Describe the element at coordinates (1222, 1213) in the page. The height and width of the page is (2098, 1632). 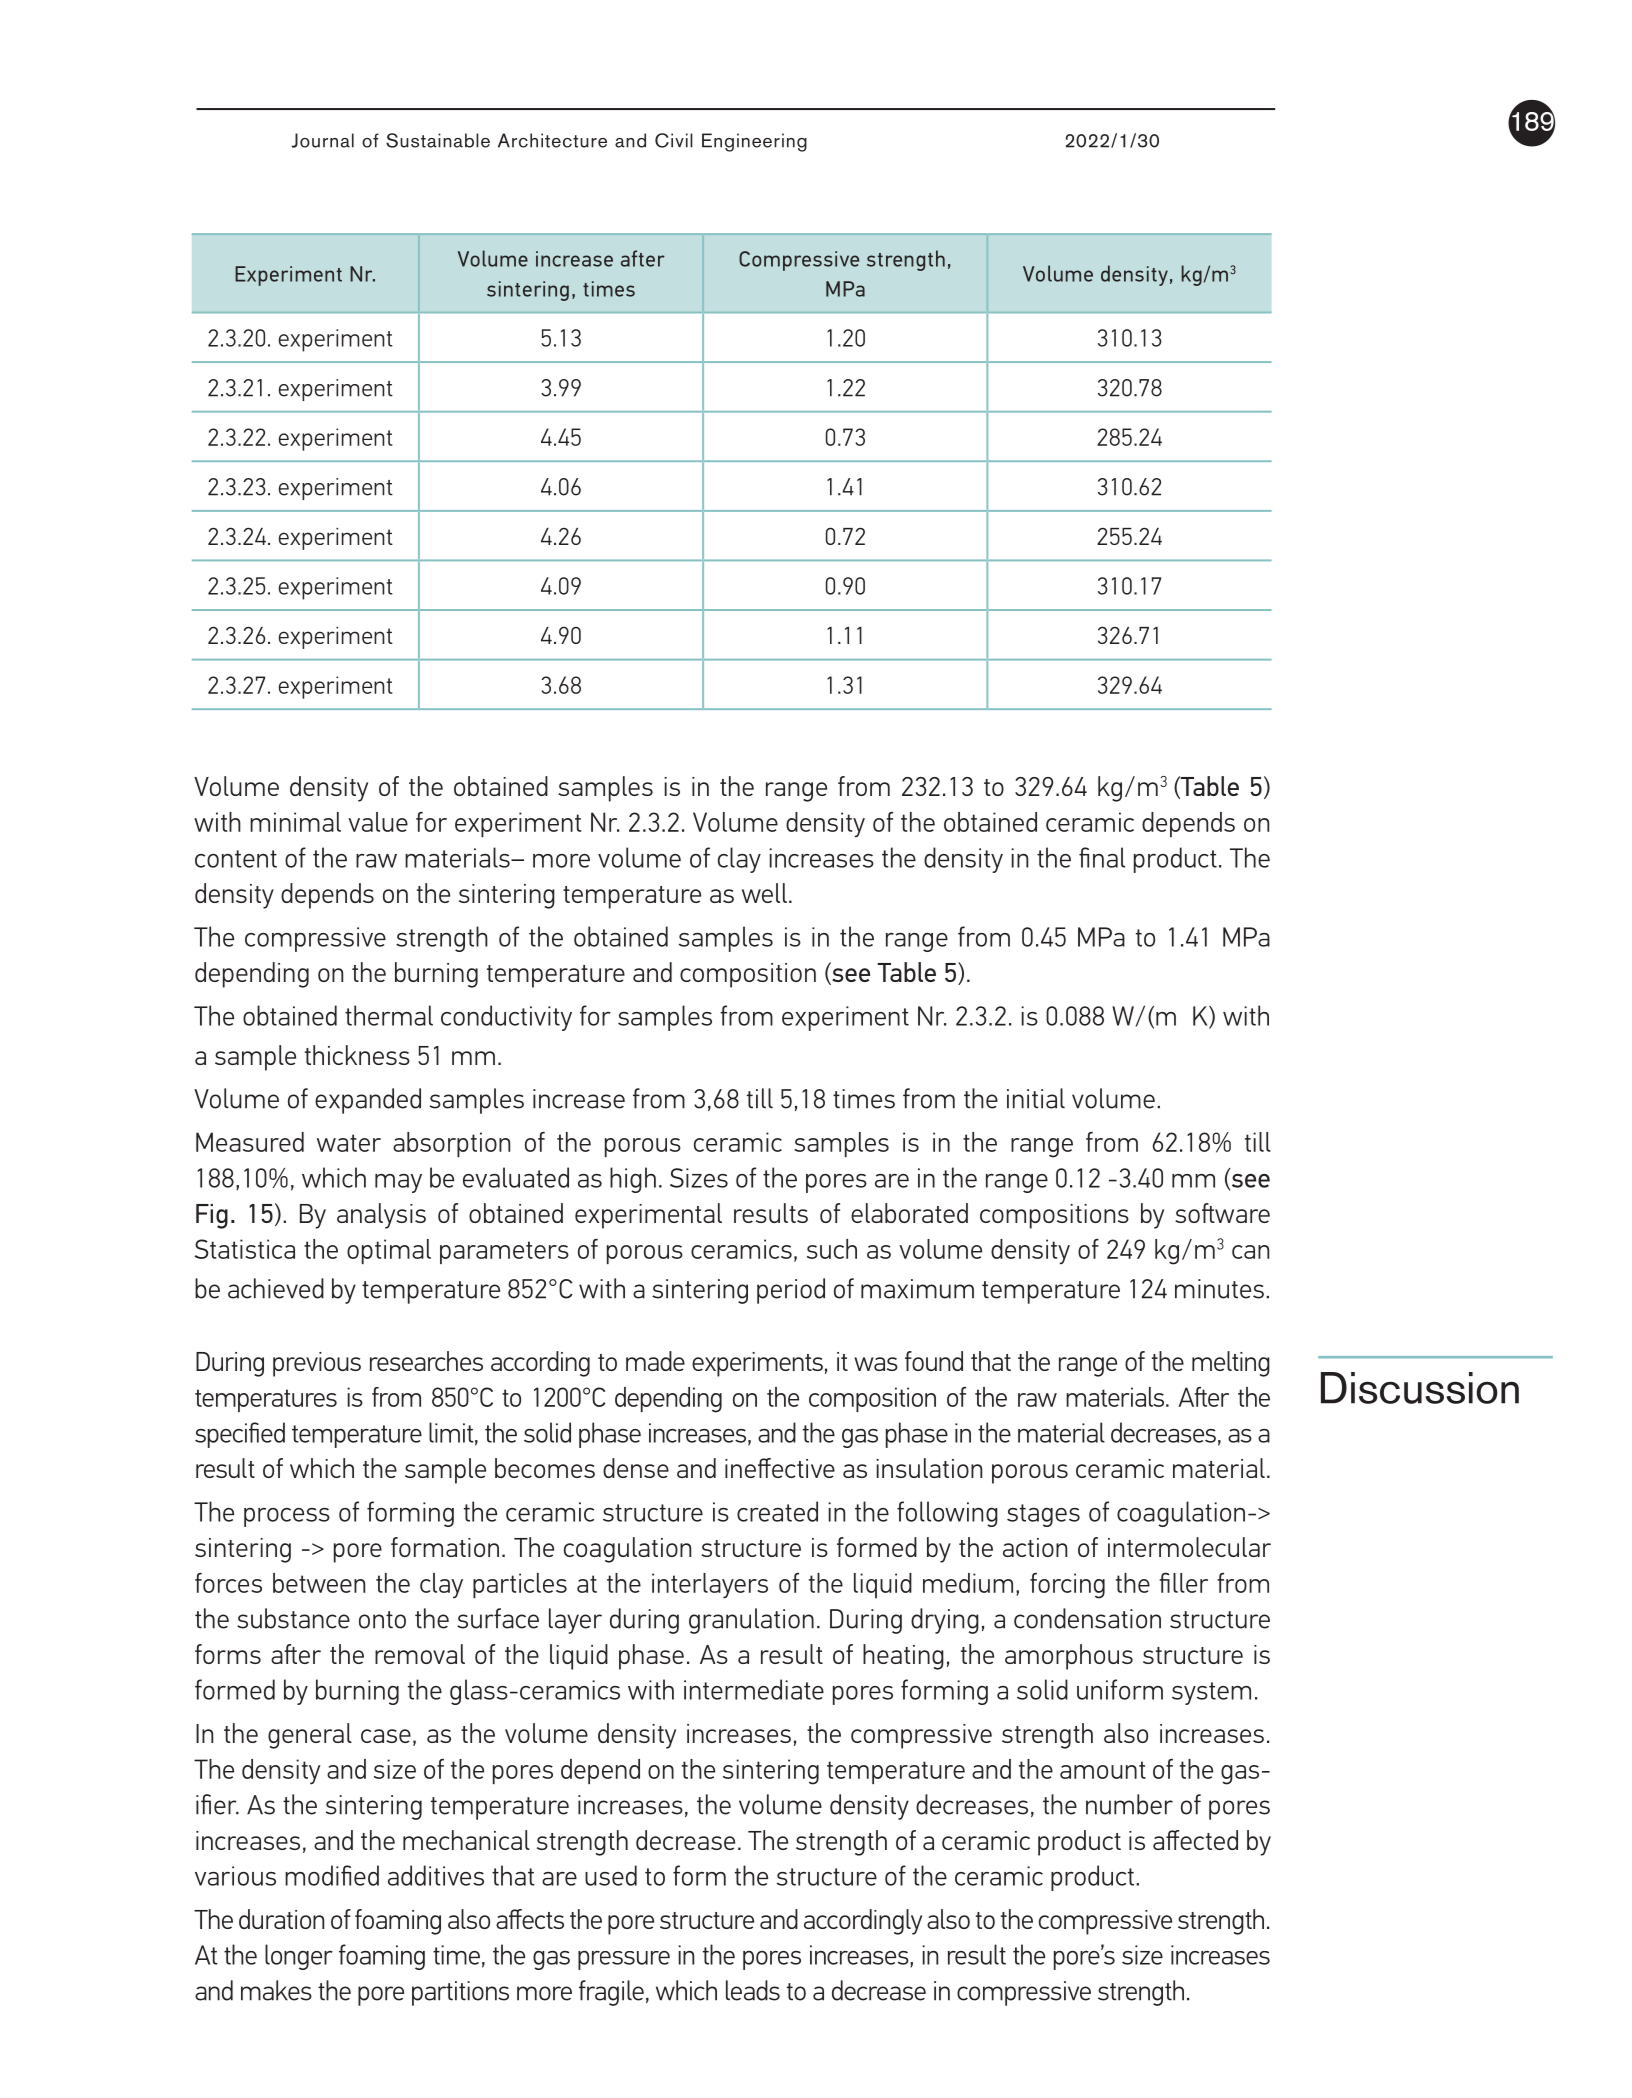
I see `software` at that location.
